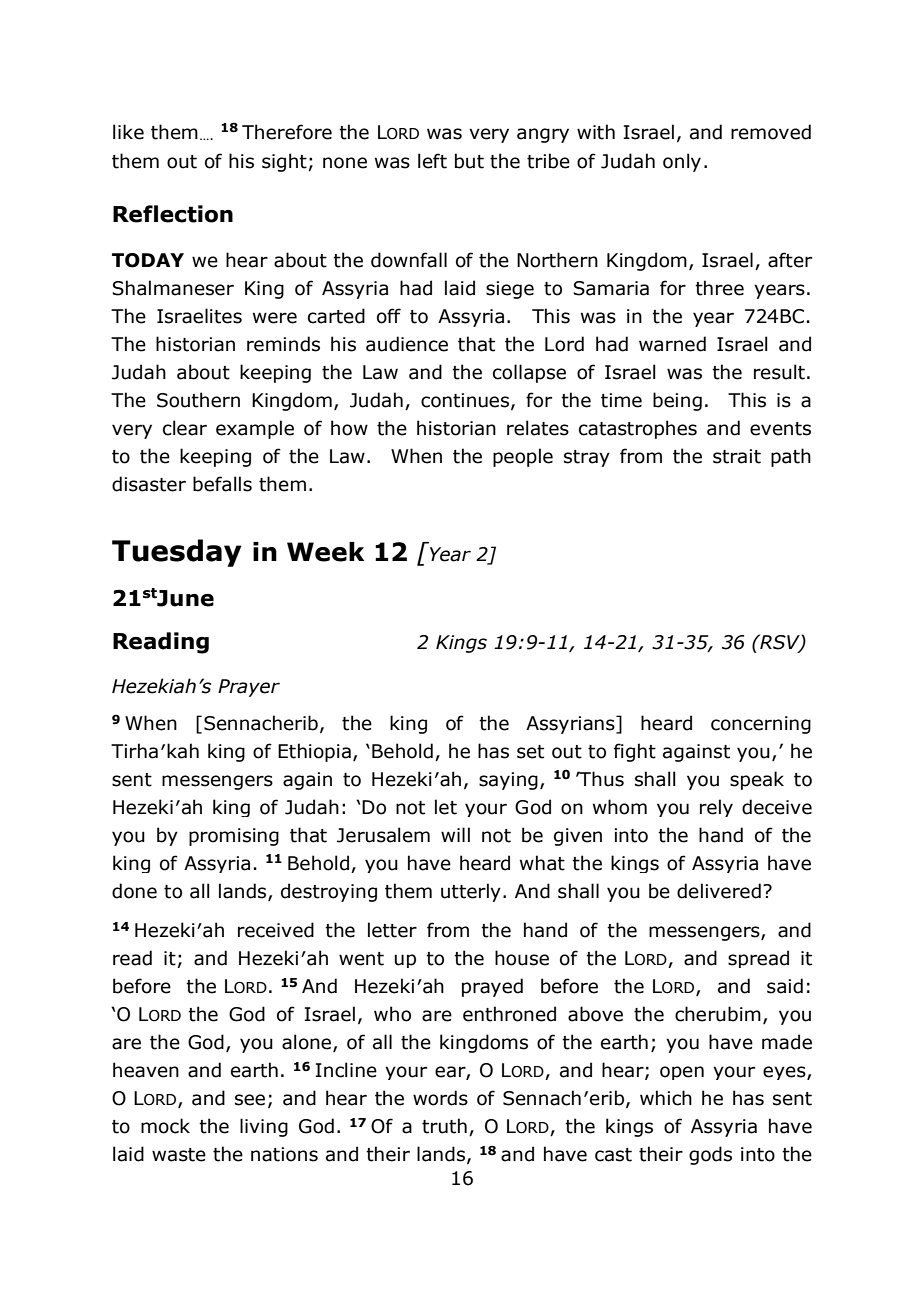 The width and height of the screenshot is (924, 1308). What do you see at coordinates (222, 484) in the screenshot?
I see `befalls` at bounding box center [222, 484].
